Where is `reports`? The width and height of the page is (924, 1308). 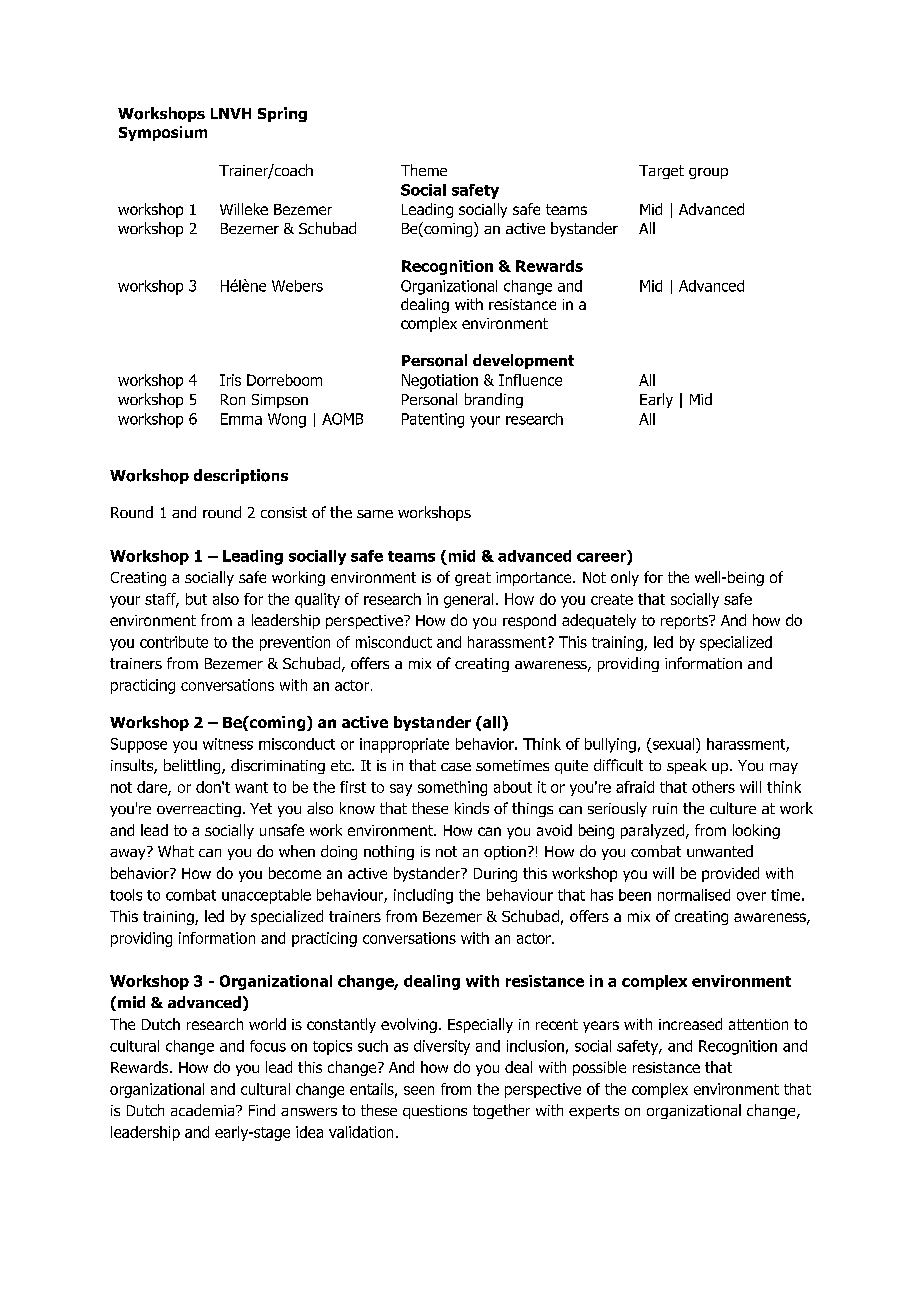
reports is located at coordinates (686, 622).
